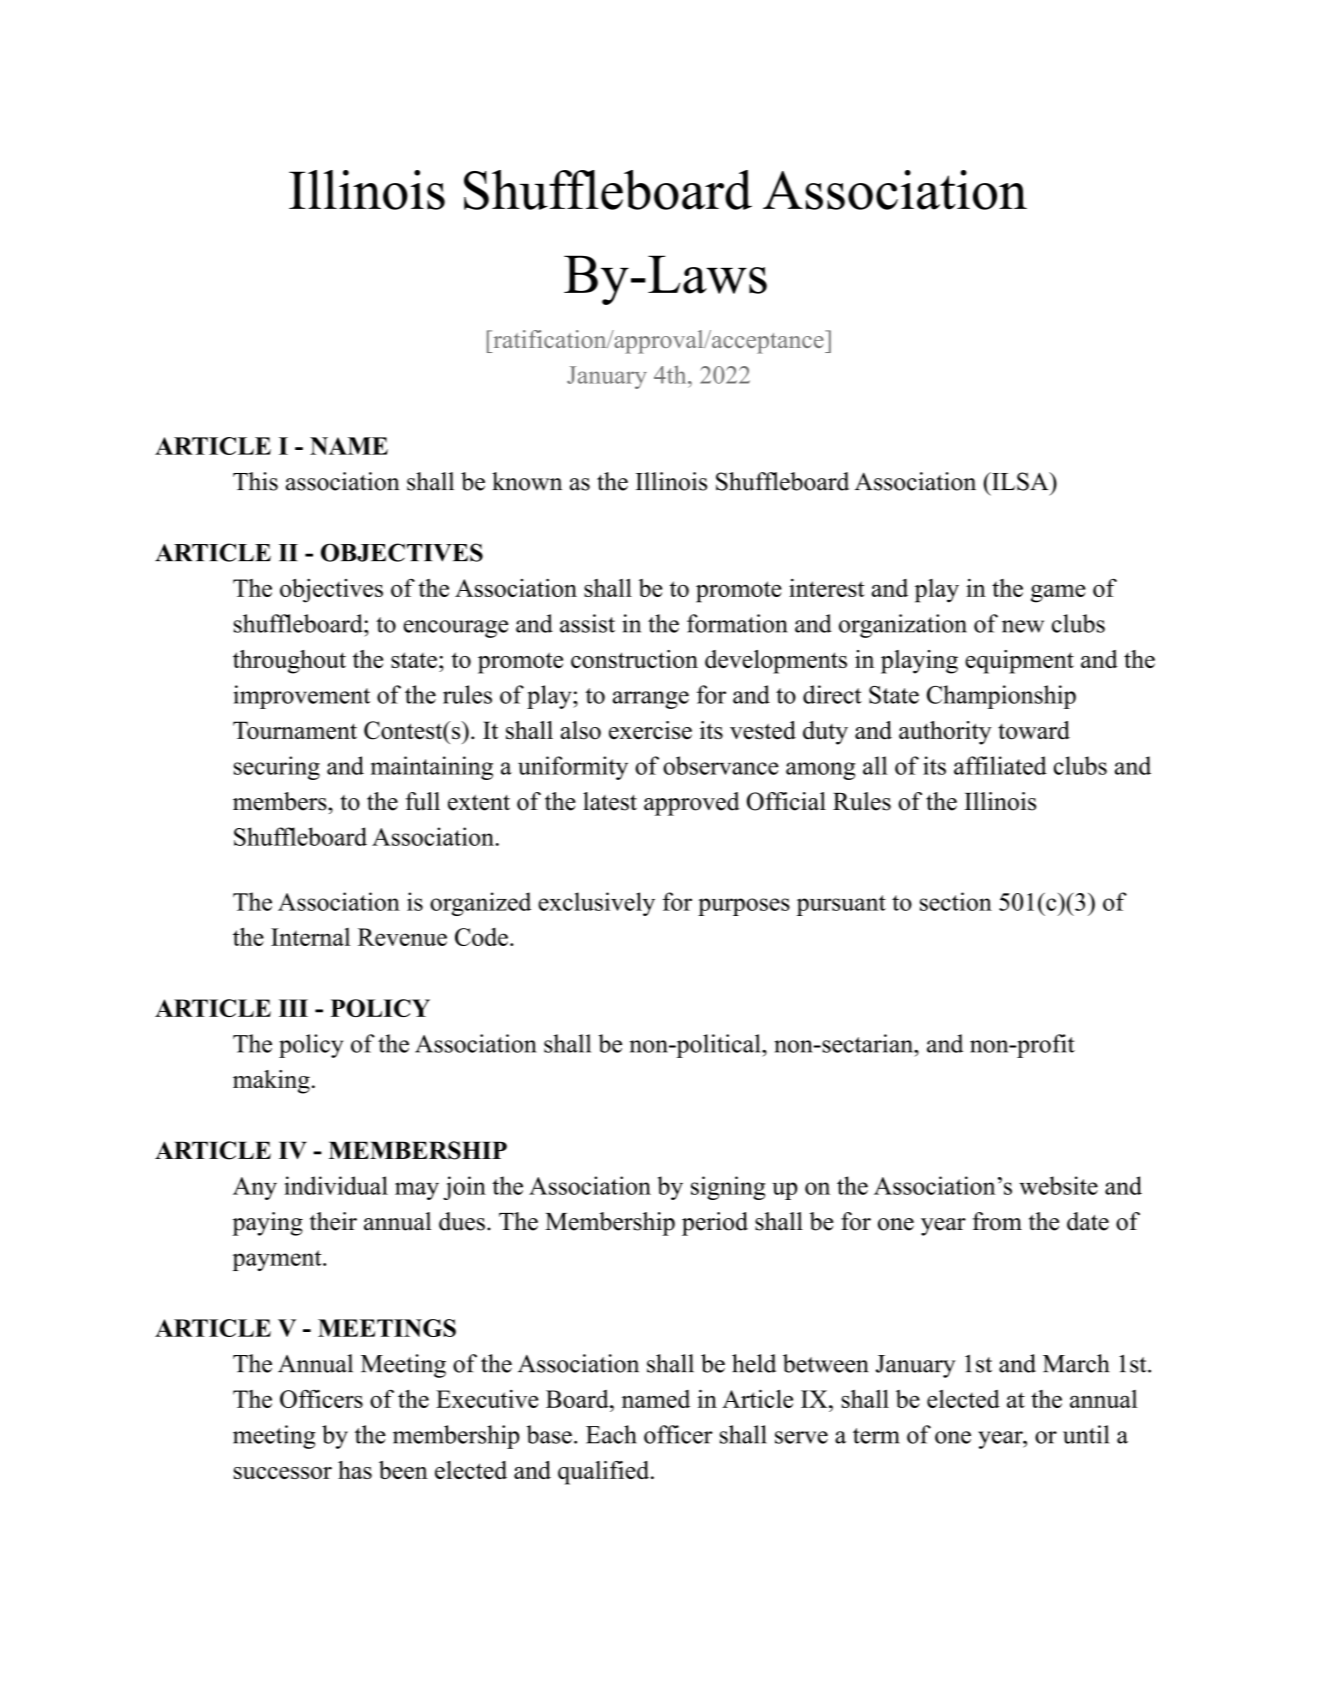  I want to click on This, so click(255, 481).
